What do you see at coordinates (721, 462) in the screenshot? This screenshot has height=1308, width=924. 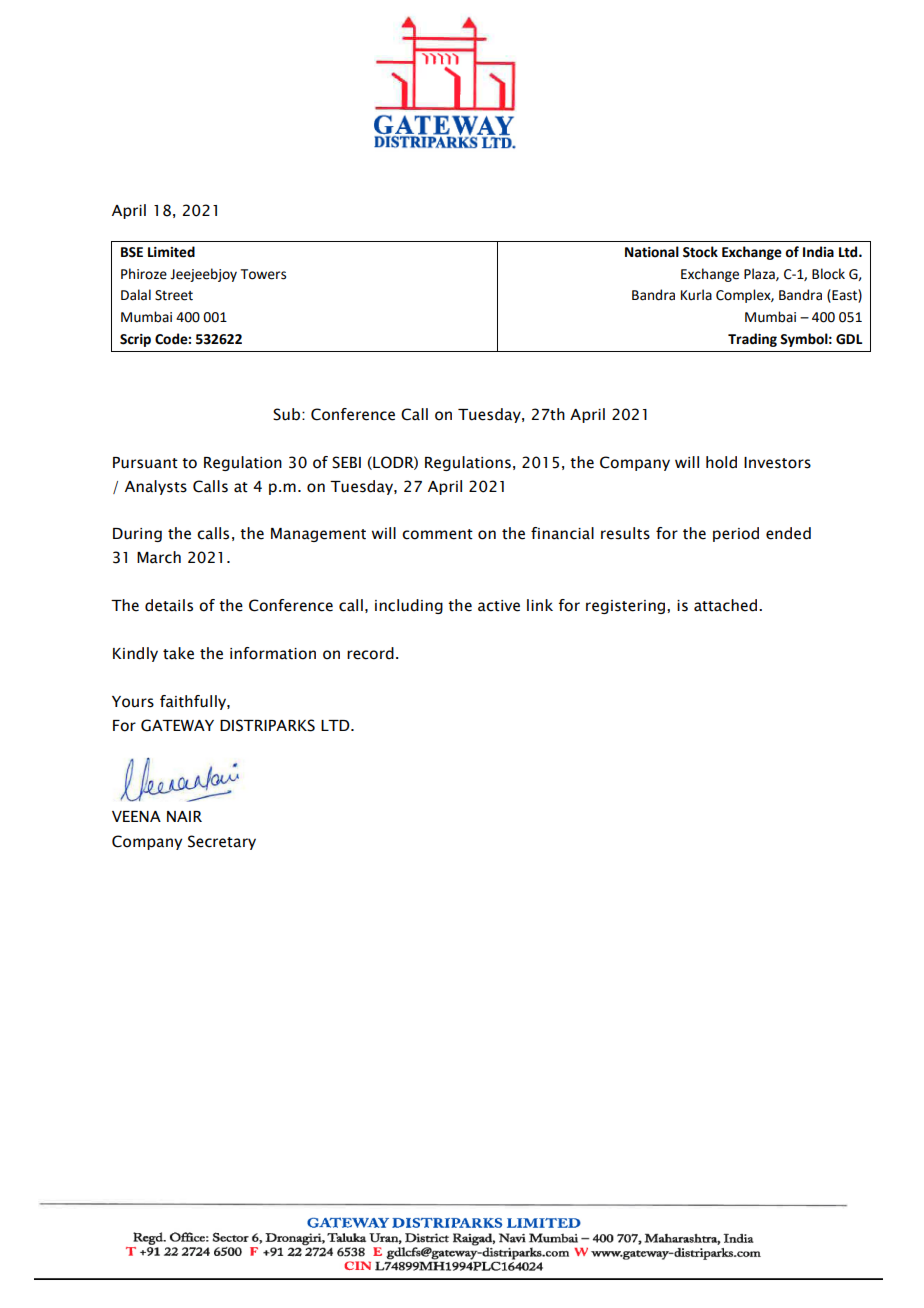 I see `hold` at bounding box center [721, 462].
